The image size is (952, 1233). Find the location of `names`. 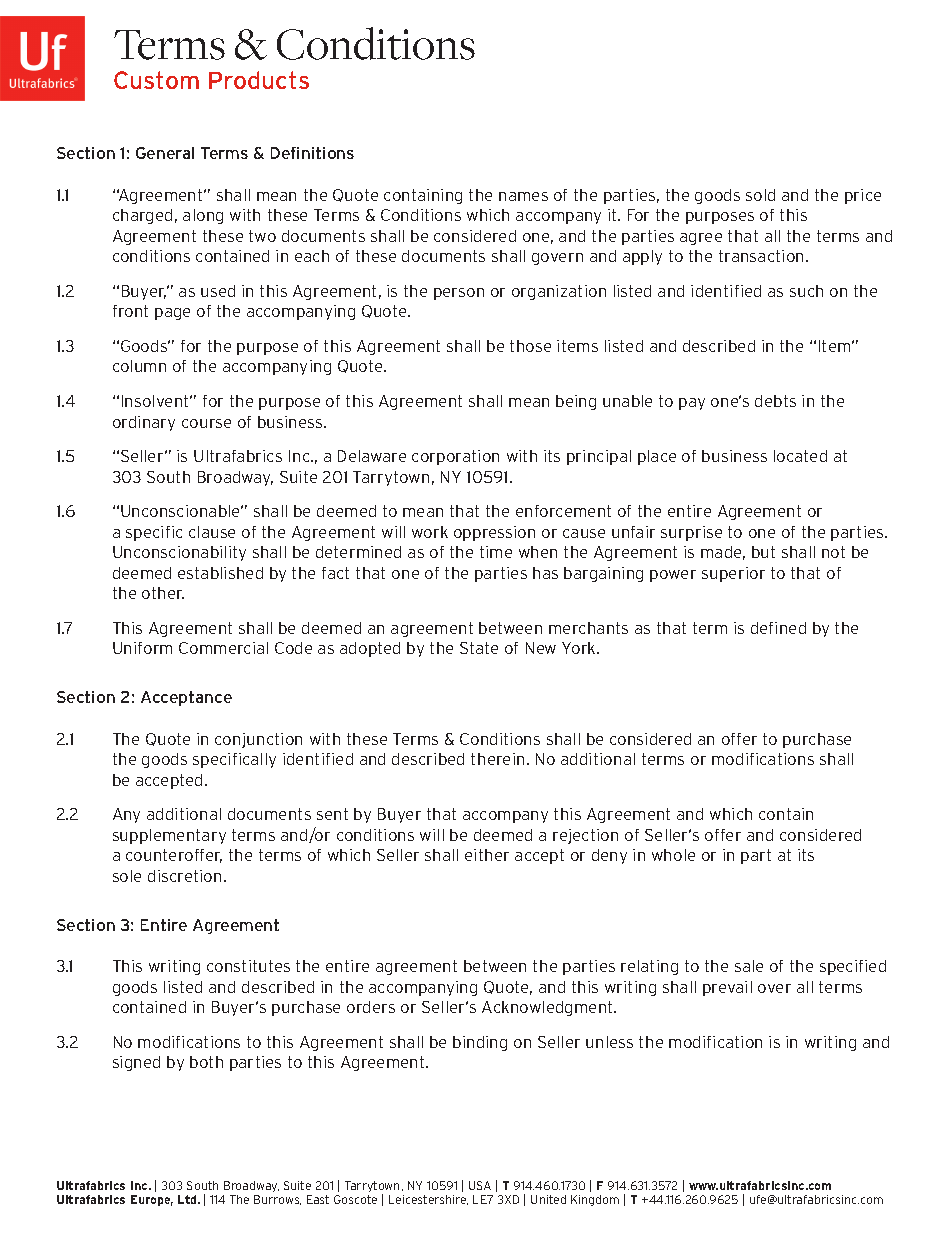

names is located at coordinates (523, 196).
